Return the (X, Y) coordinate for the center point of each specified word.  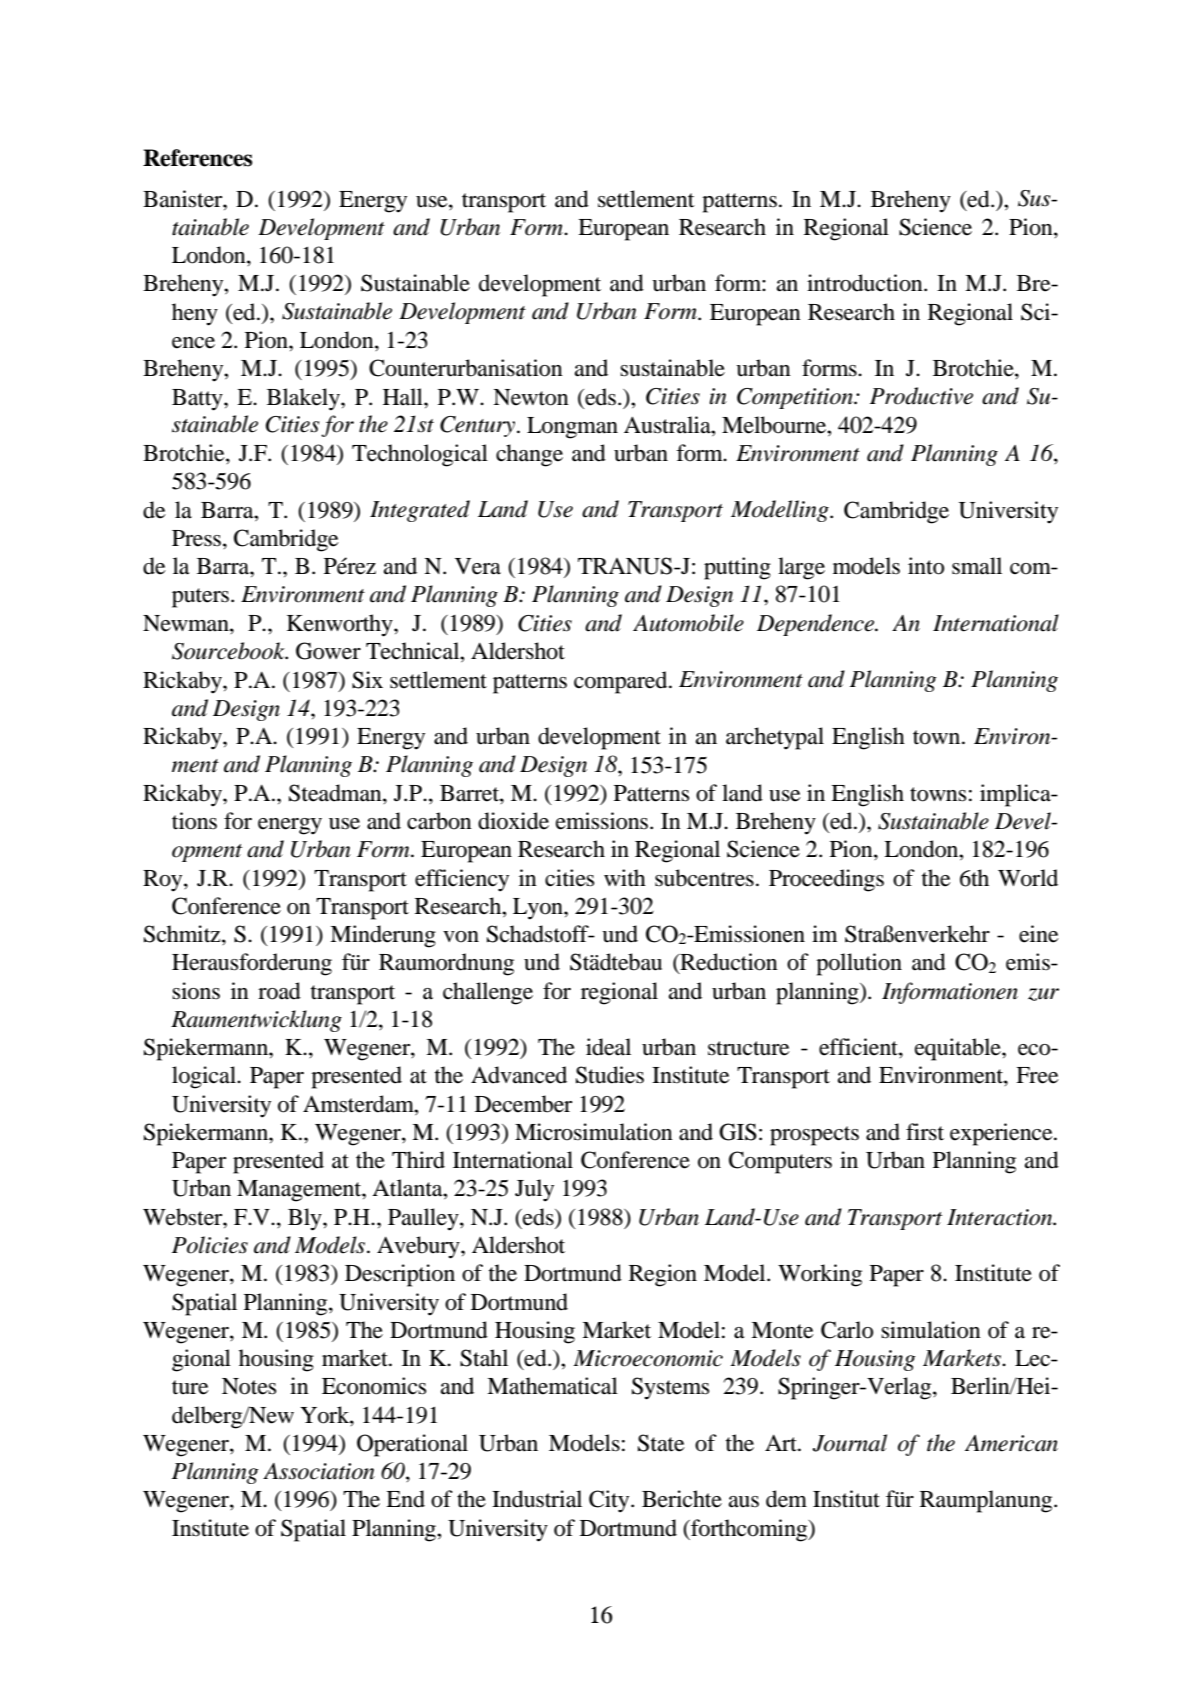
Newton (531, 397)
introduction (866, 283)
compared (622, 682)
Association (319, 1471)
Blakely (304, 399)
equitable (959, 1049)
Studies (610, 1075)
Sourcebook (229, 651)
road (279, 991)
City (610, 1501)
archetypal (775, 738)
